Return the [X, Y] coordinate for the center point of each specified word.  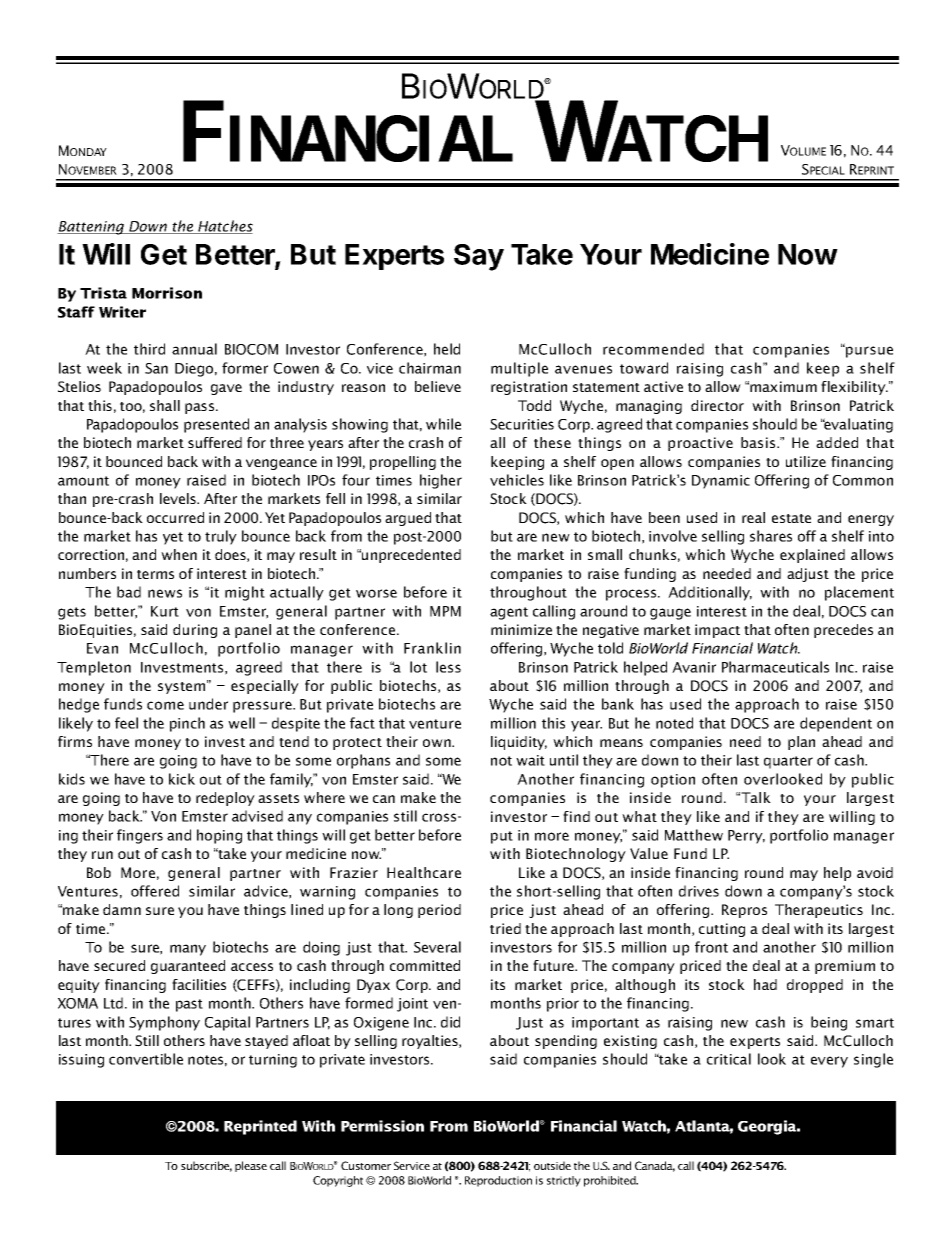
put [502, 837]
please [251, 1166]
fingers [140, 836]
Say [479, 257]
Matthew [694, 835]
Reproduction [498, 1181]
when [179, 554]
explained [812, 556]
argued [408, 519]
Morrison [167, 293]
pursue [868, 351]
